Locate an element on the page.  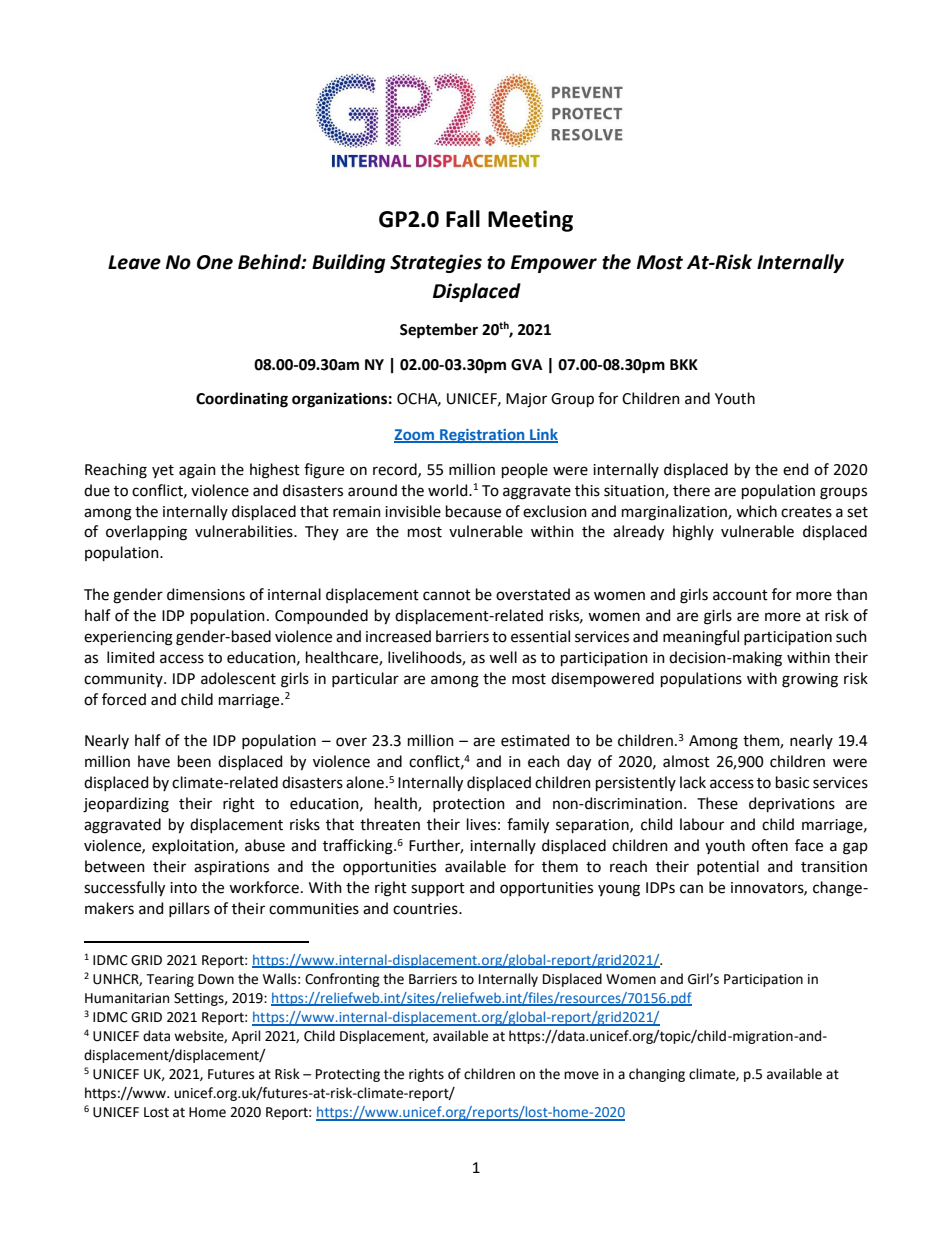
limited is located at coordinates (130, 657).
